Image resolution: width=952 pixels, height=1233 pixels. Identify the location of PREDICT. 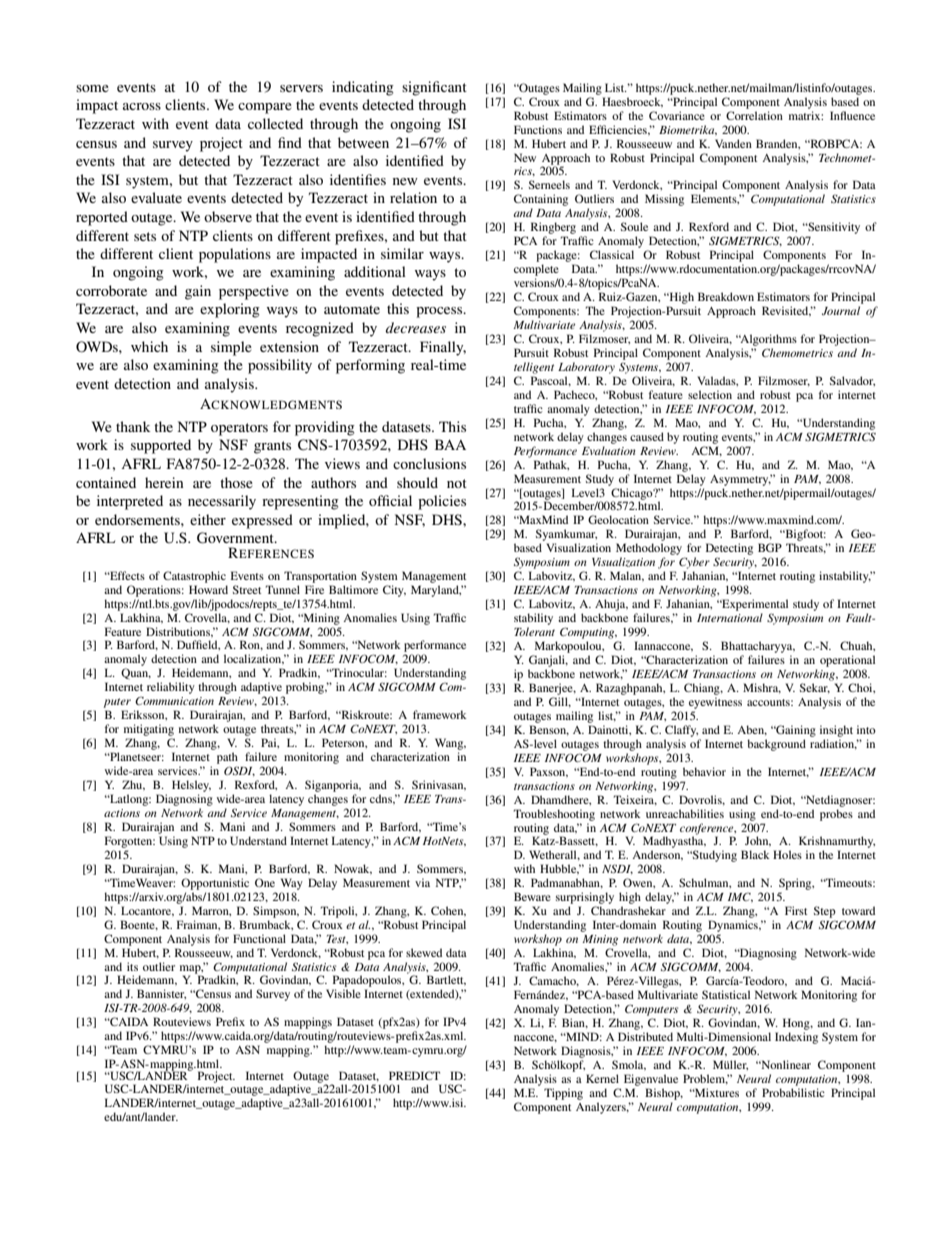
(414, 1075).
